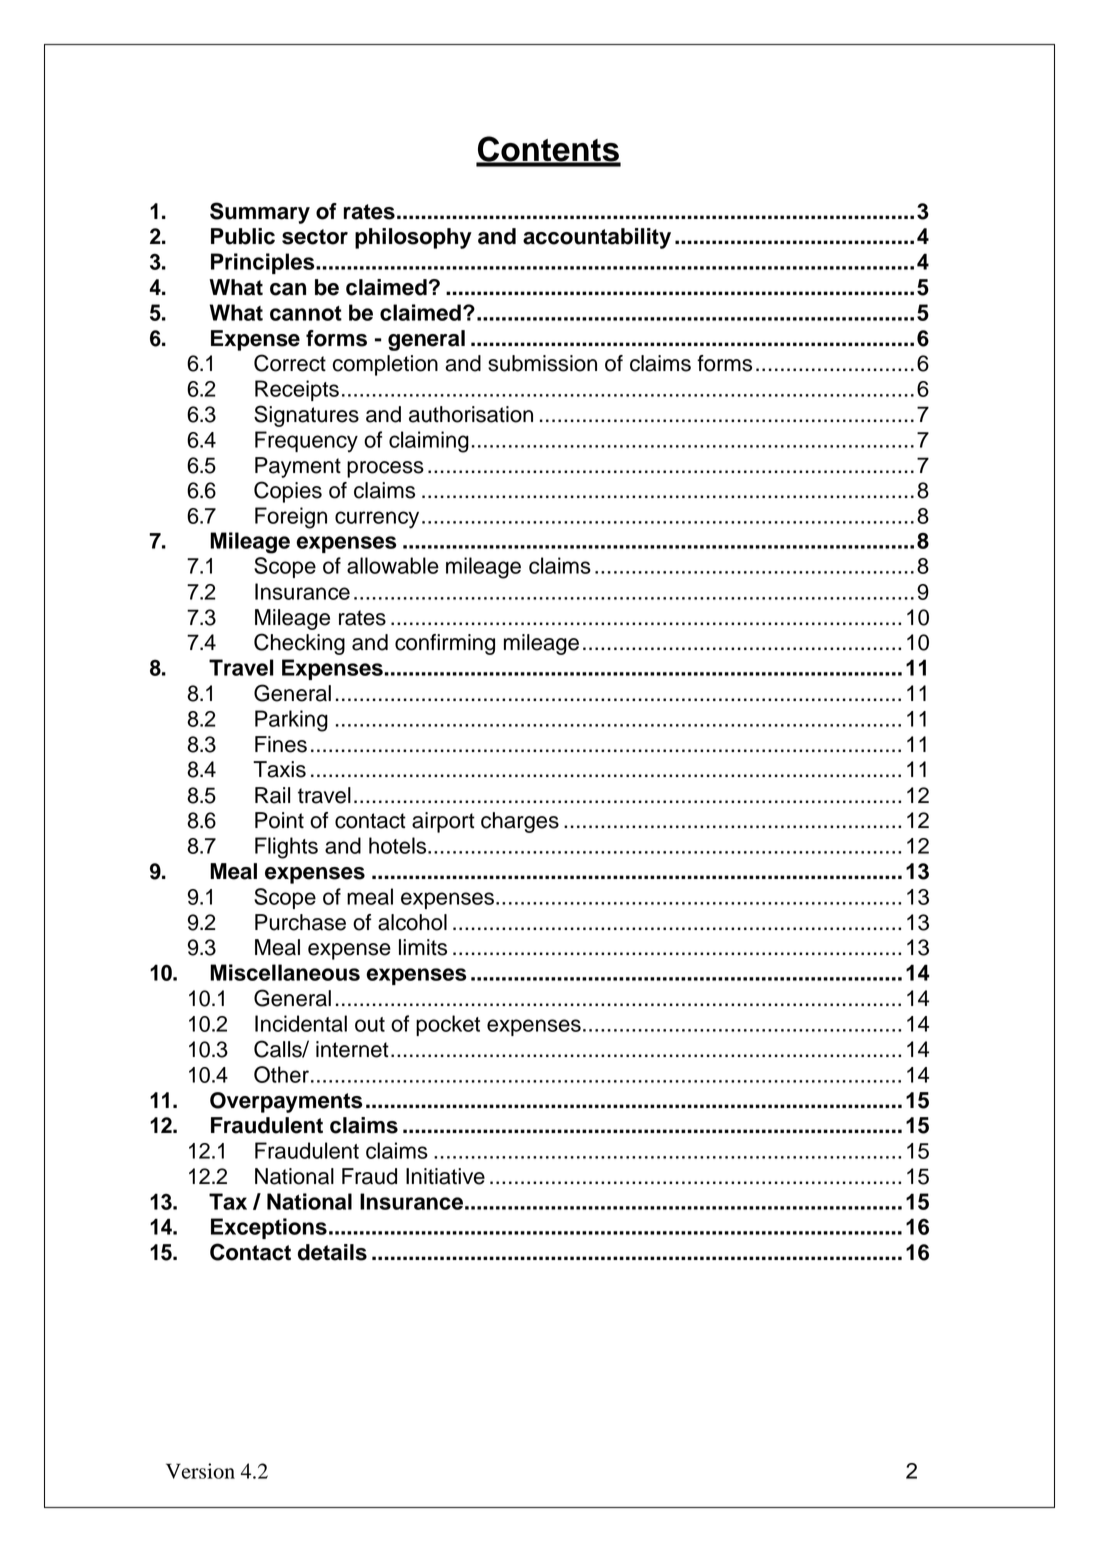 Image resolution: width=1097 pixels, height=1550 pixels. I want to click on charges, so click(520, 822).
